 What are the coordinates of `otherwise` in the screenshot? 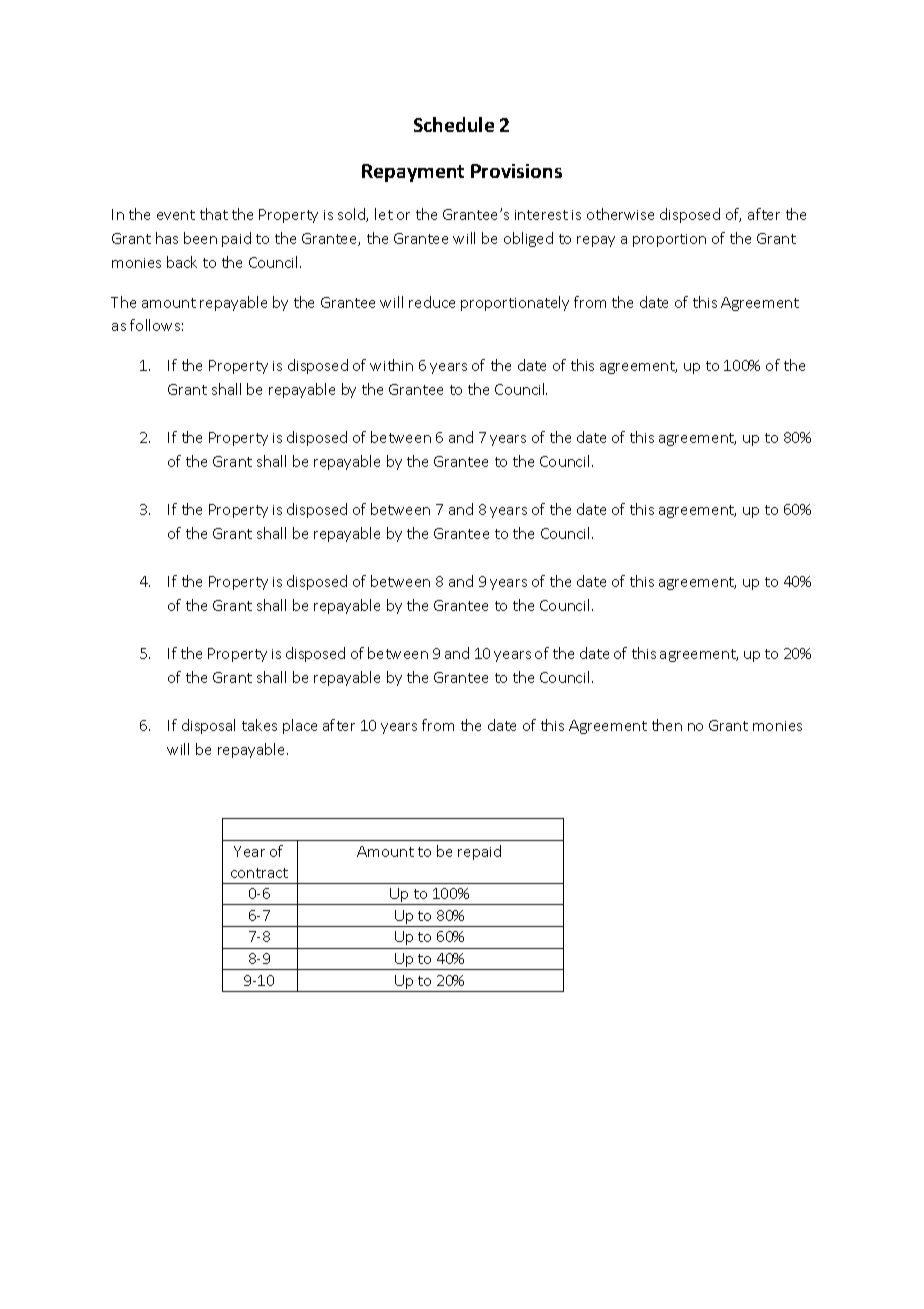 It's located at (620, 214).
